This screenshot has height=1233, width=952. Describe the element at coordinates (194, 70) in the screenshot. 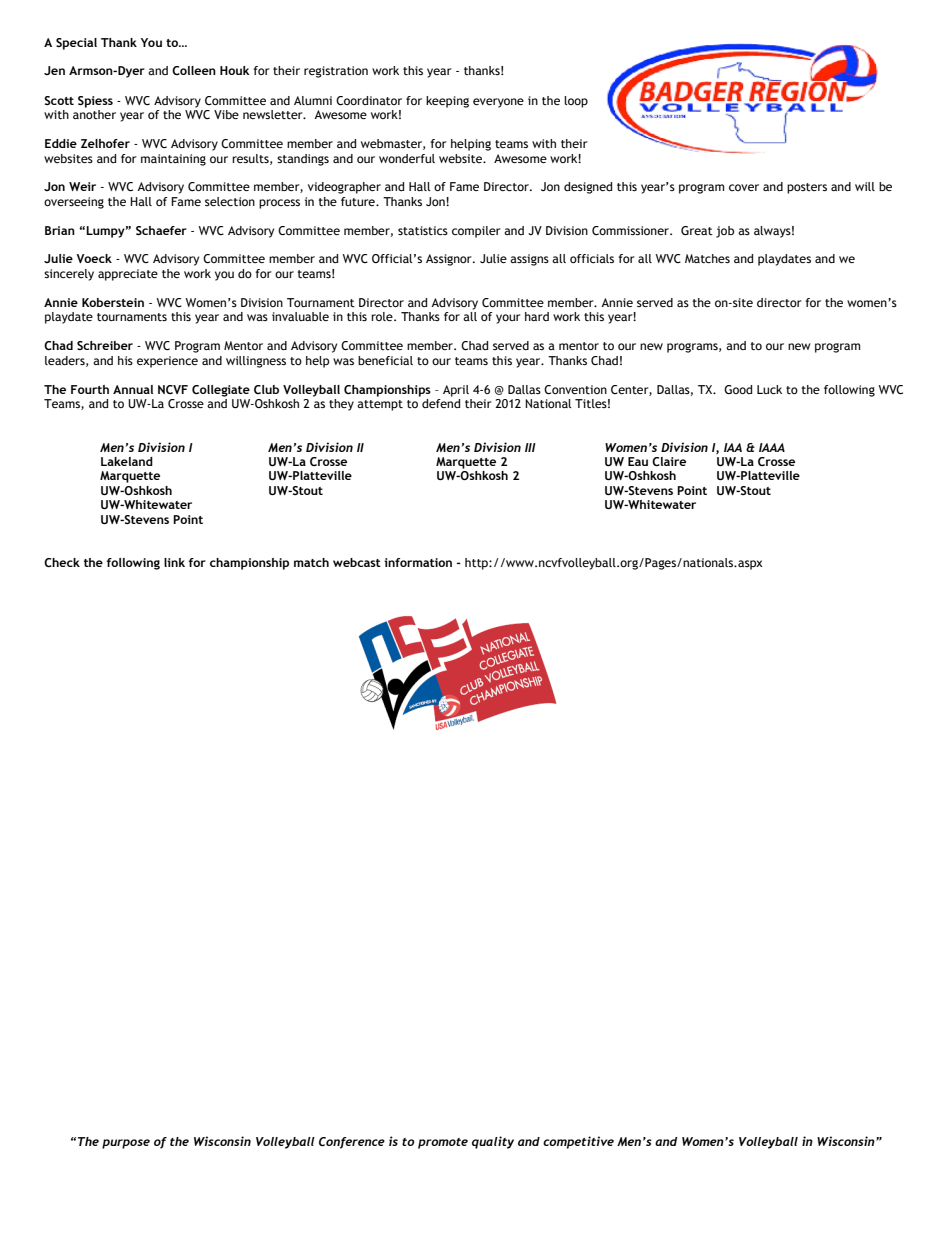

I see `Colleen` at that location.
